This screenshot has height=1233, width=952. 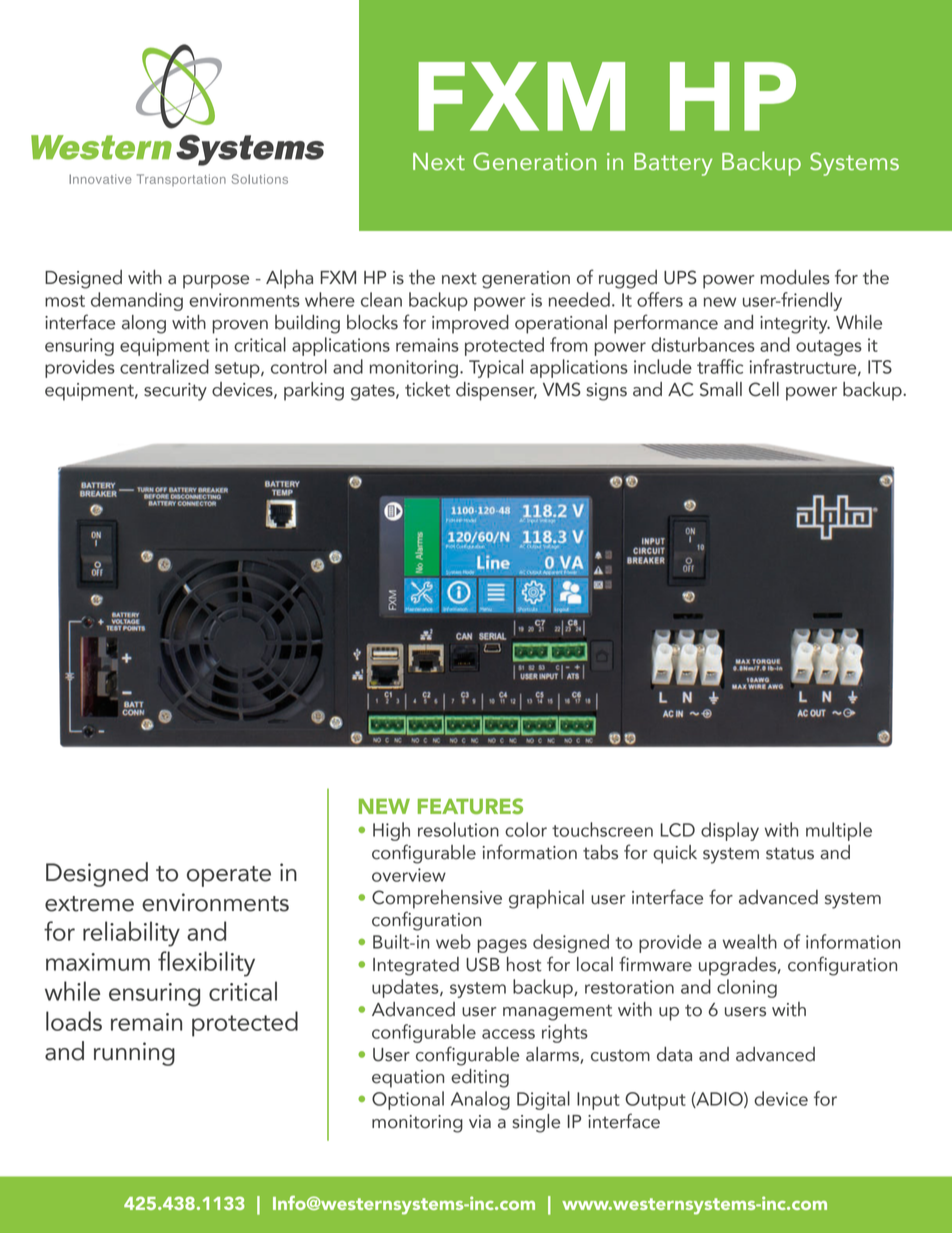 What do you see at coordinates (764, 389) in the screenshot?
I see `Cell` at bounding box center [764, 389].
